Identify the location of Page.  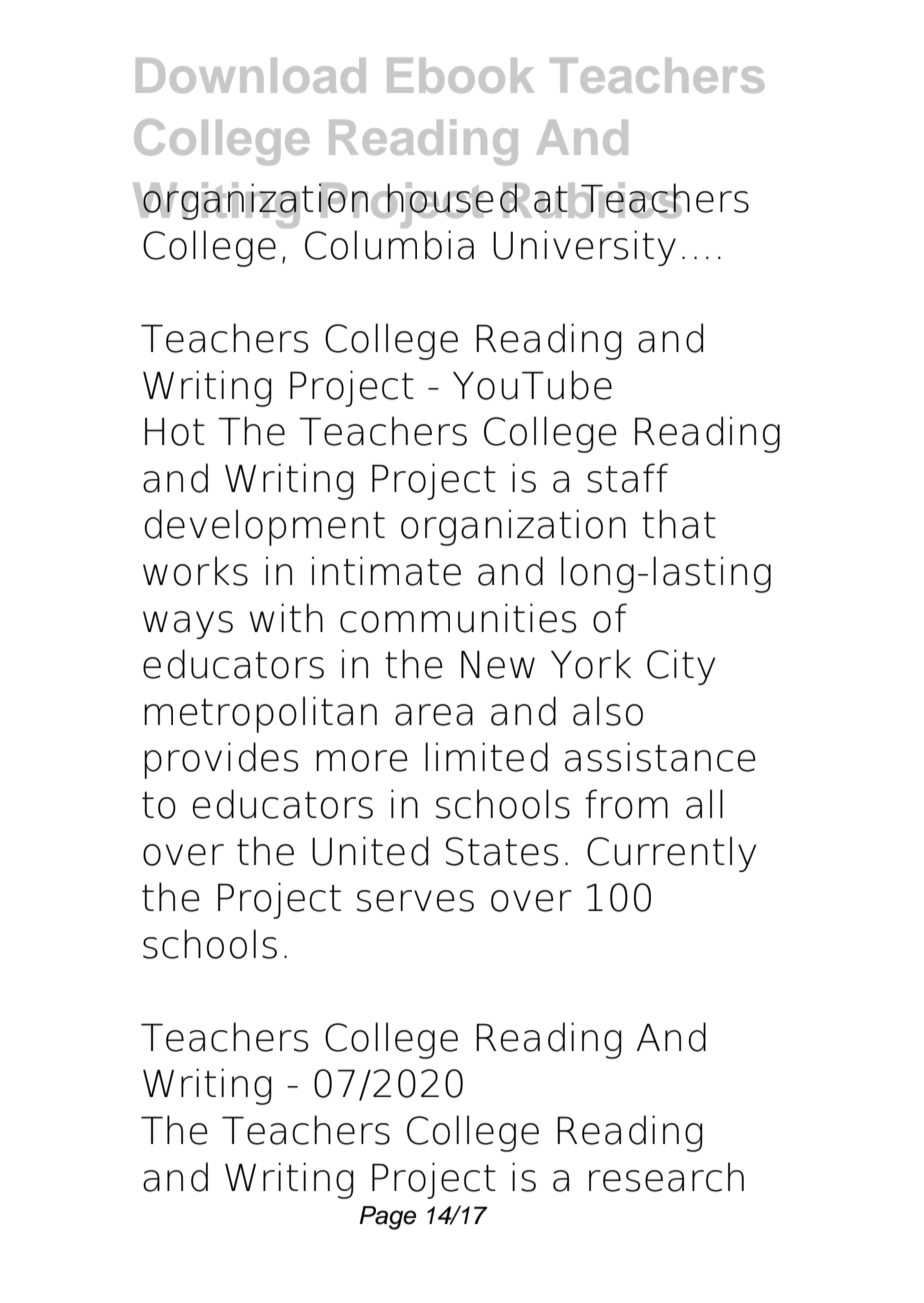
(387, 1218).
